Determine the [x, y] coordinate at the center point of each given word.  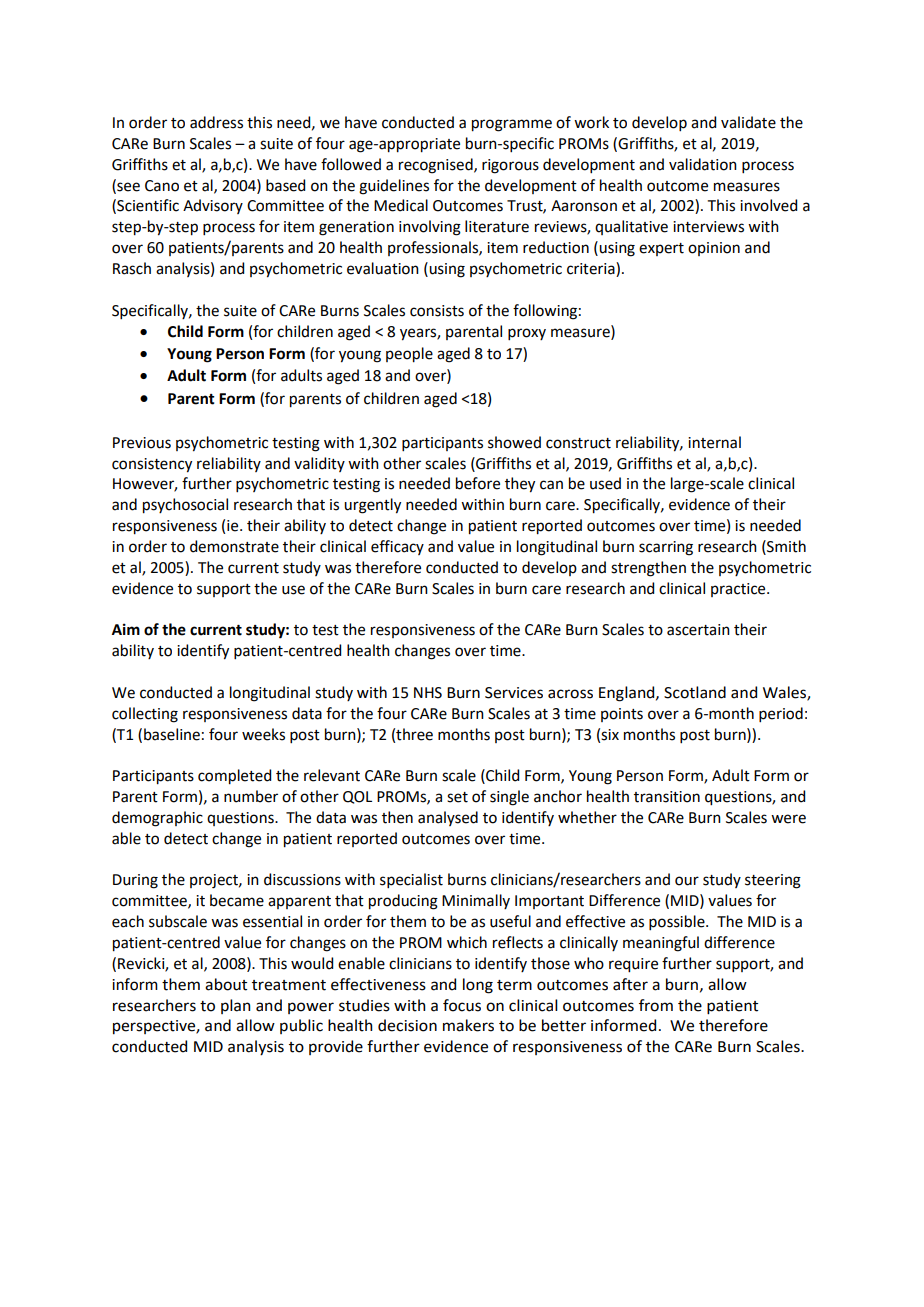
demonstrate [234, 546]
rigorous [510, 166]
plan [236, 1006]
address [216, 122]
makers [468, 1025]
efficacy [397, 547]
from [656, 1005]
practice [739, 590]
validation [703, 164]
